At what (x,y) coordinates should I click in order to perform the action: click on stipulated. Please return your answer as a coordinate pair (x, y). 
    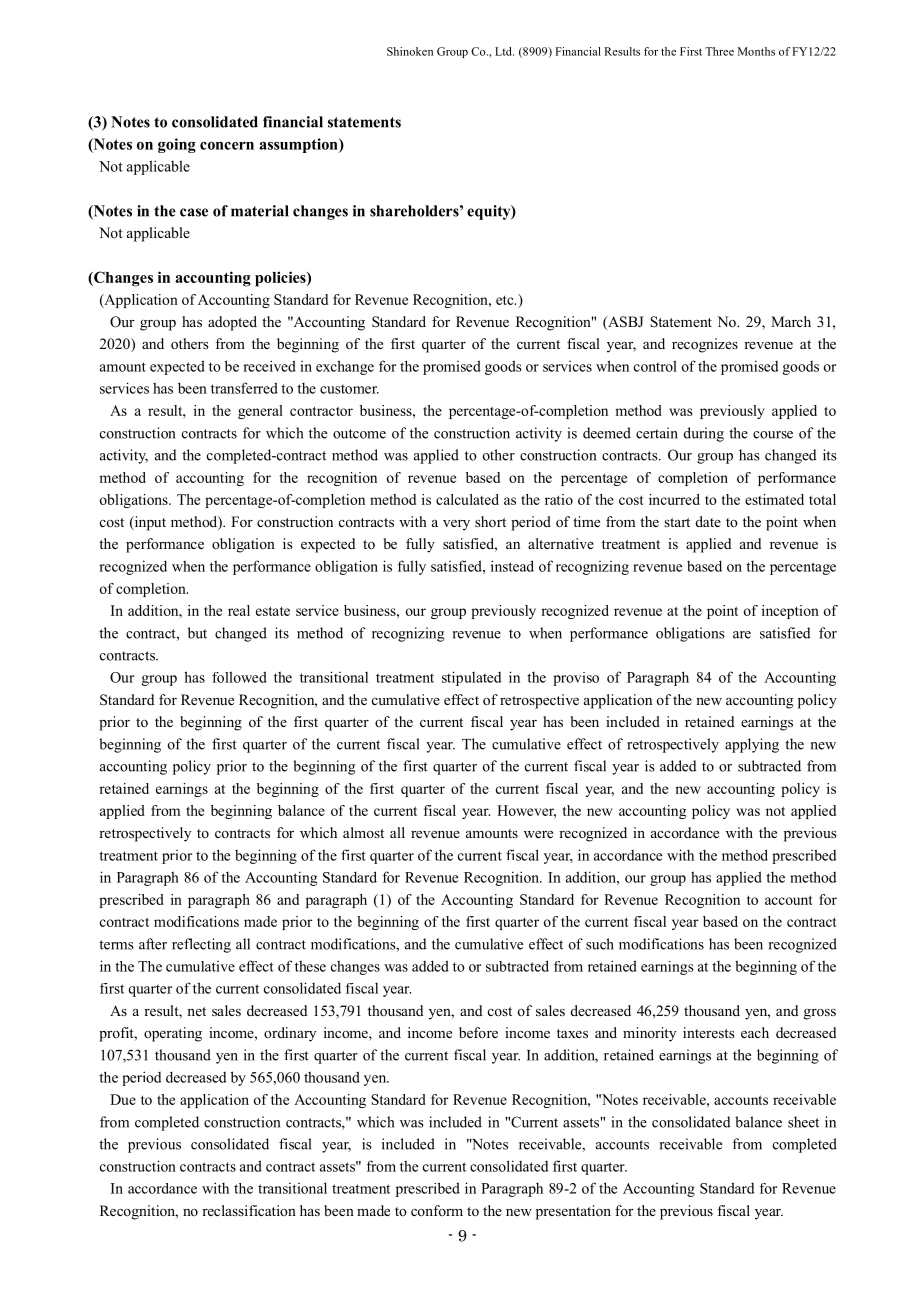
    Looking at the image, I should click on (471, 678).
